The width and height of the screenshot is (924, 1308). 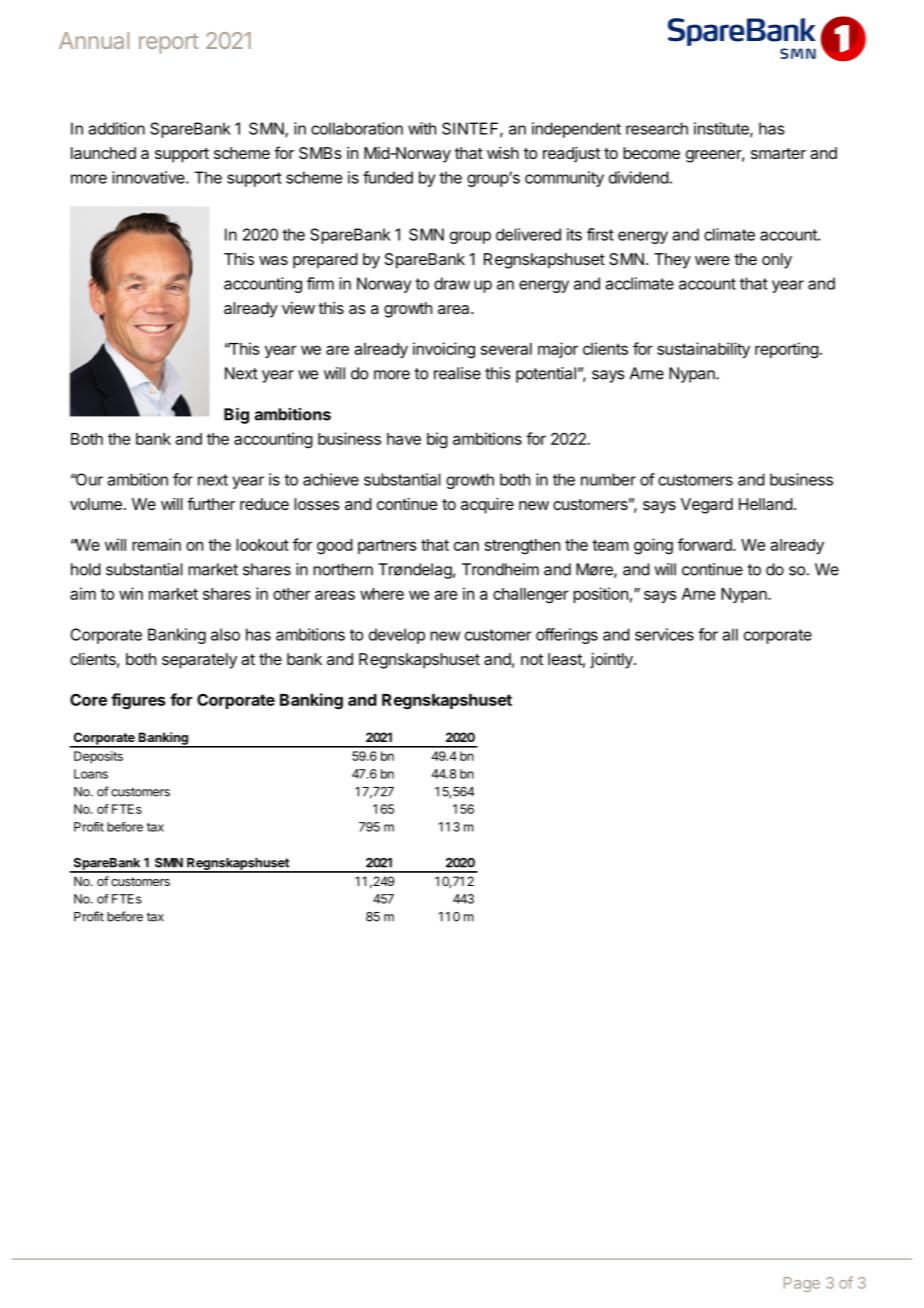 I want to click on services, so click(x=664, y=634).
